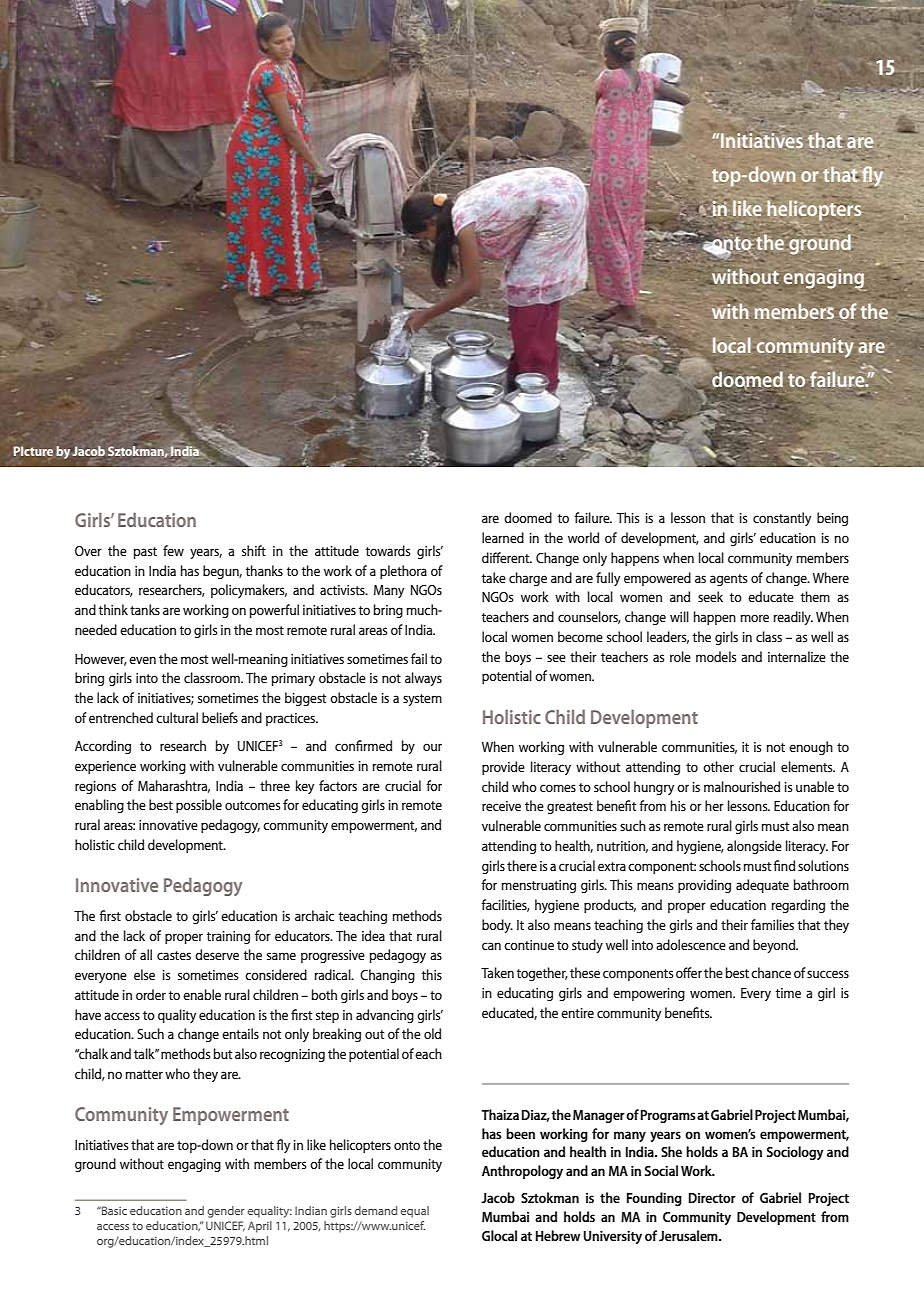  Describe the element at coordinates (105, 767) in the document. I see `experience` at that location.
